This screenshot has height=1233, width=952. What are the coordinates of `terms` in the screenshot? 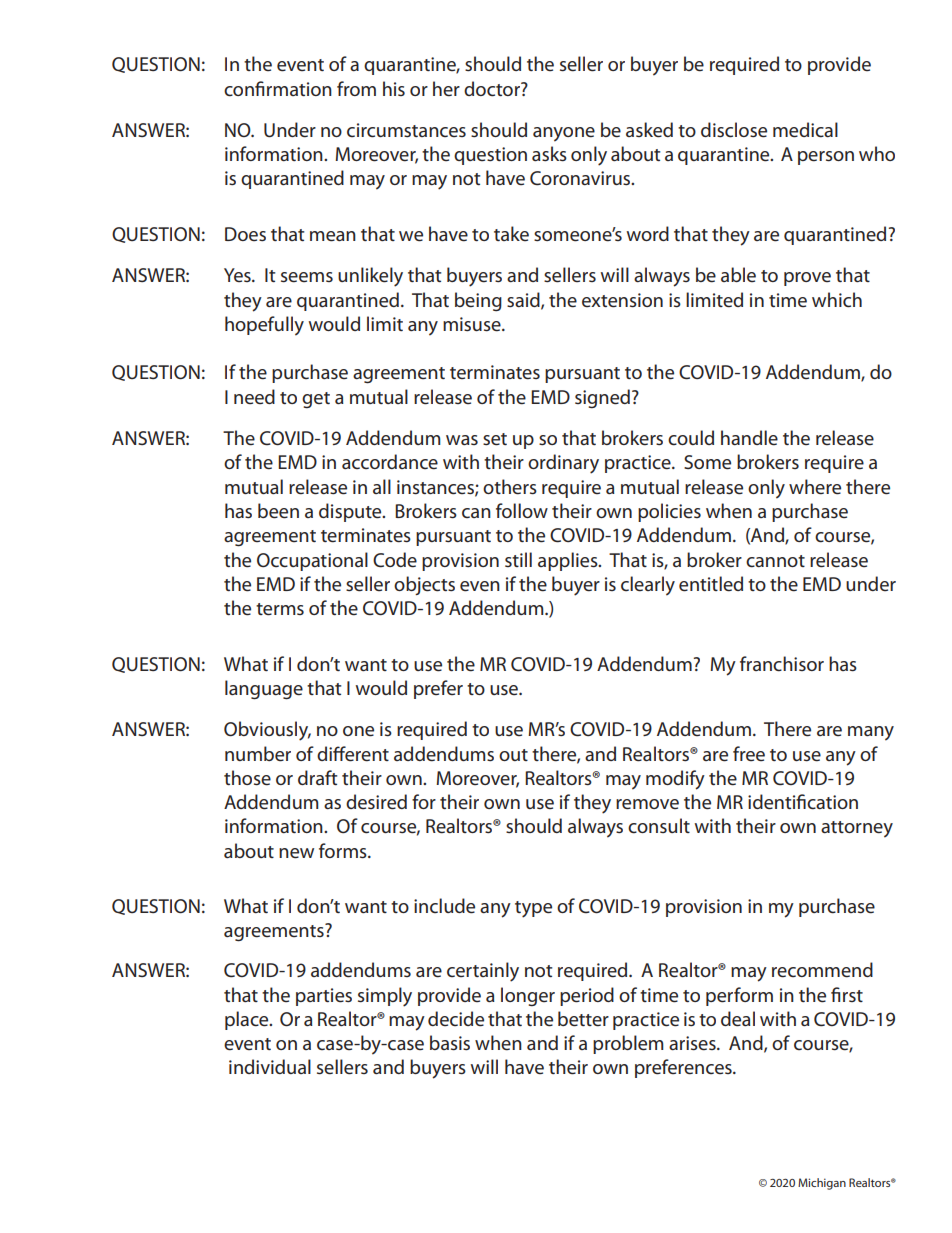 It's located at (280, 609).
